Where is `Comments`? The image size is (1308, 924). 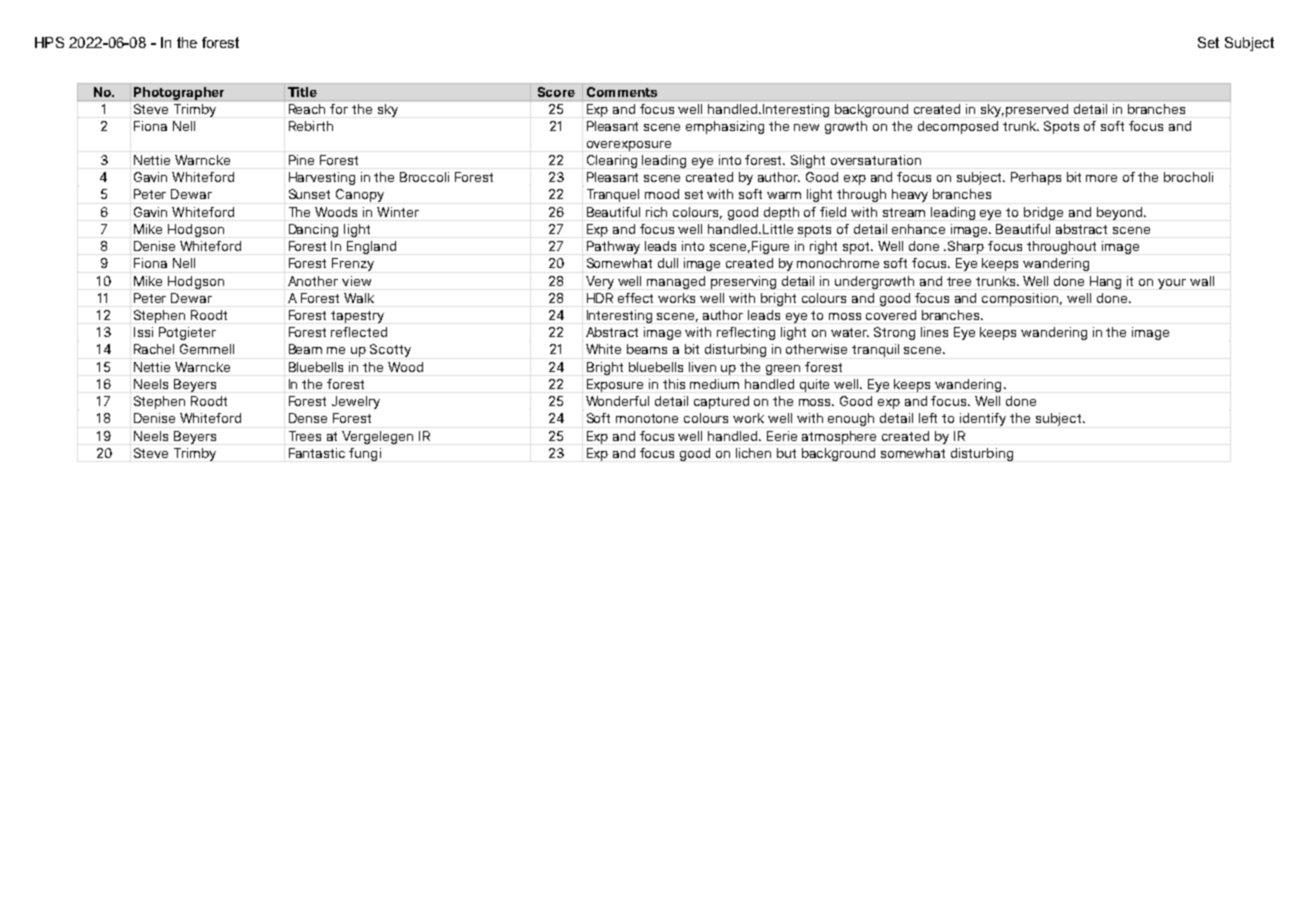
Comments is located at coordinates (622, 92).
